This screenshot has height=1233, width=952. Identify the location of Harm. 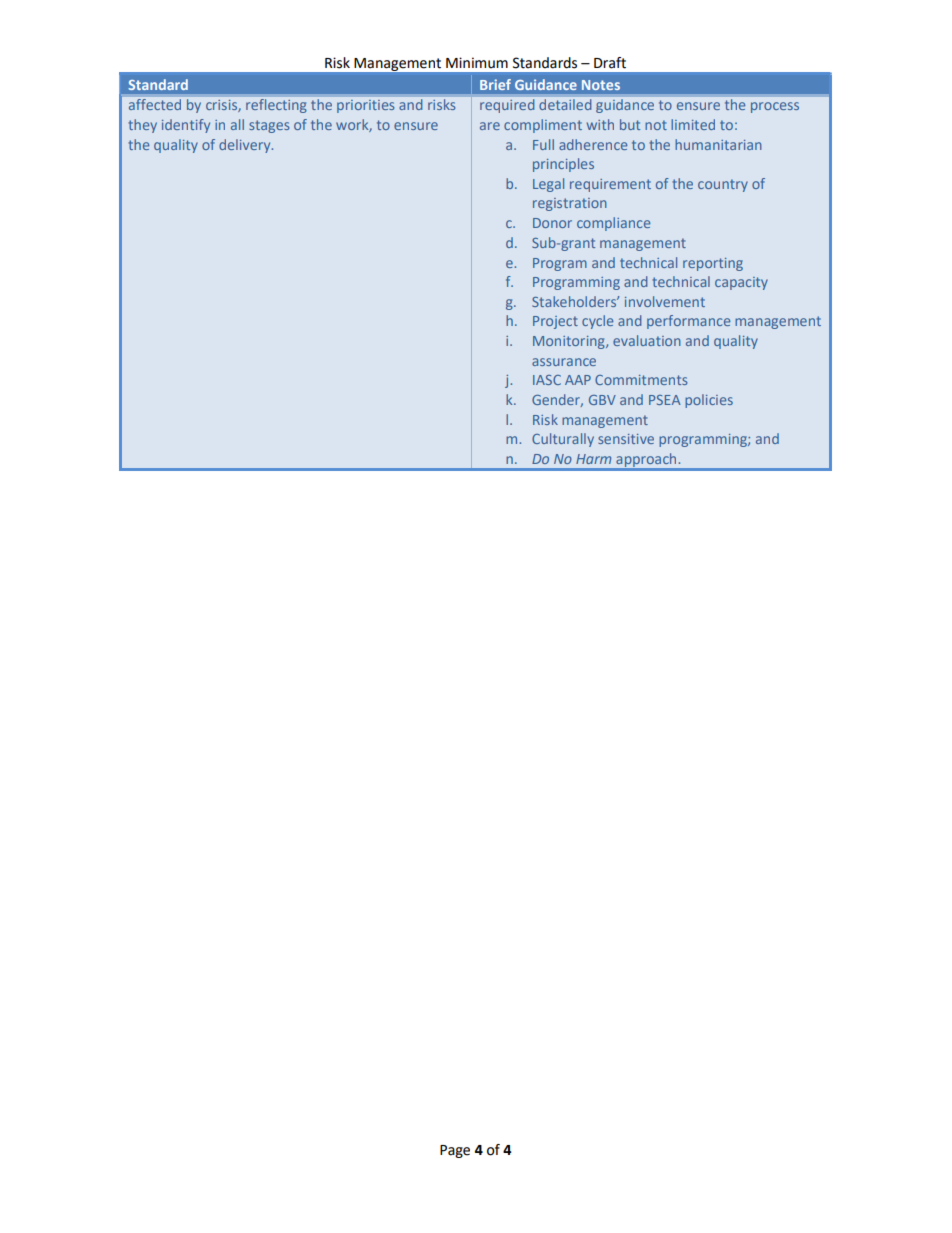
(593, 459).
